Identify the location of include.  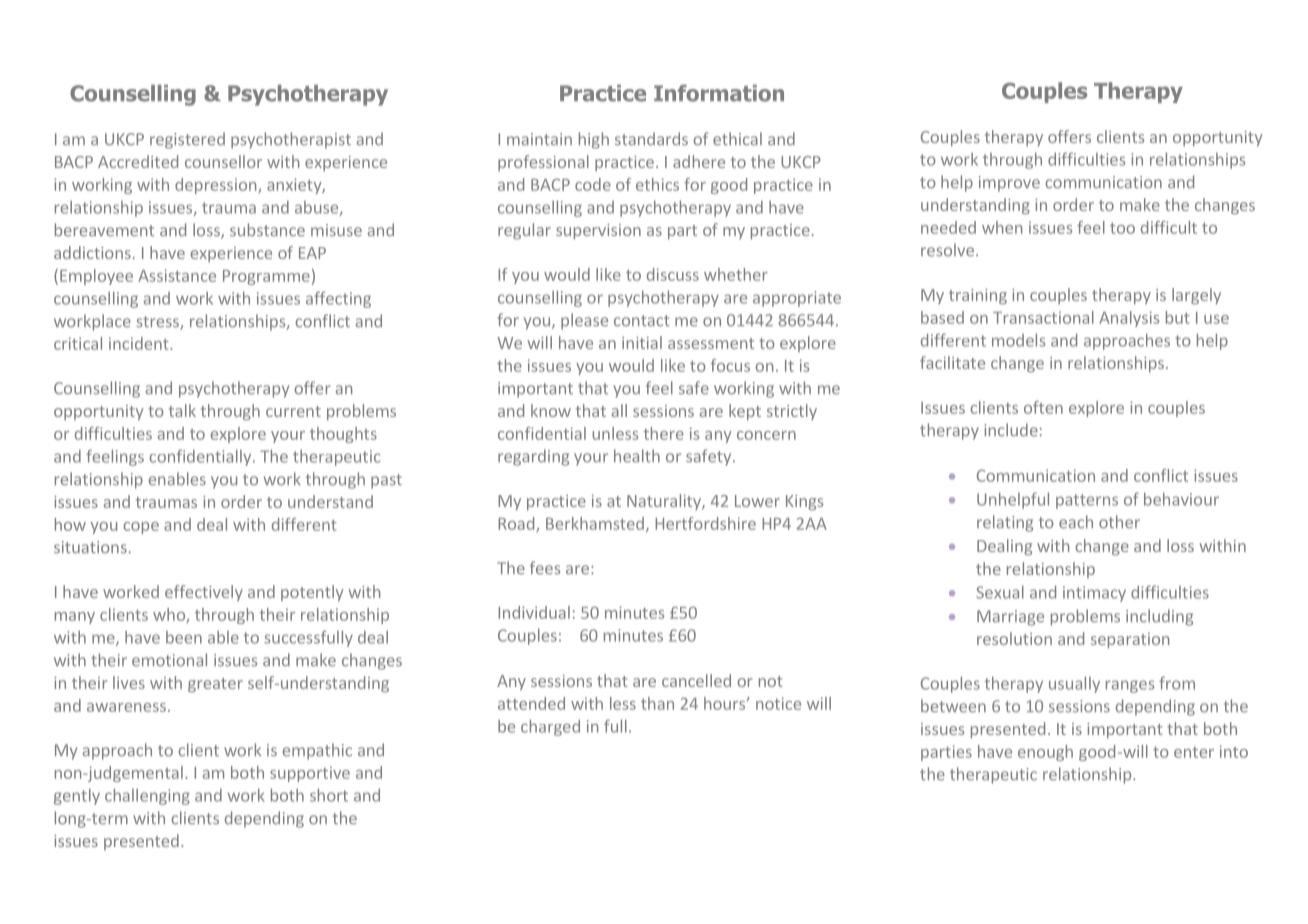
(1011, 430).
